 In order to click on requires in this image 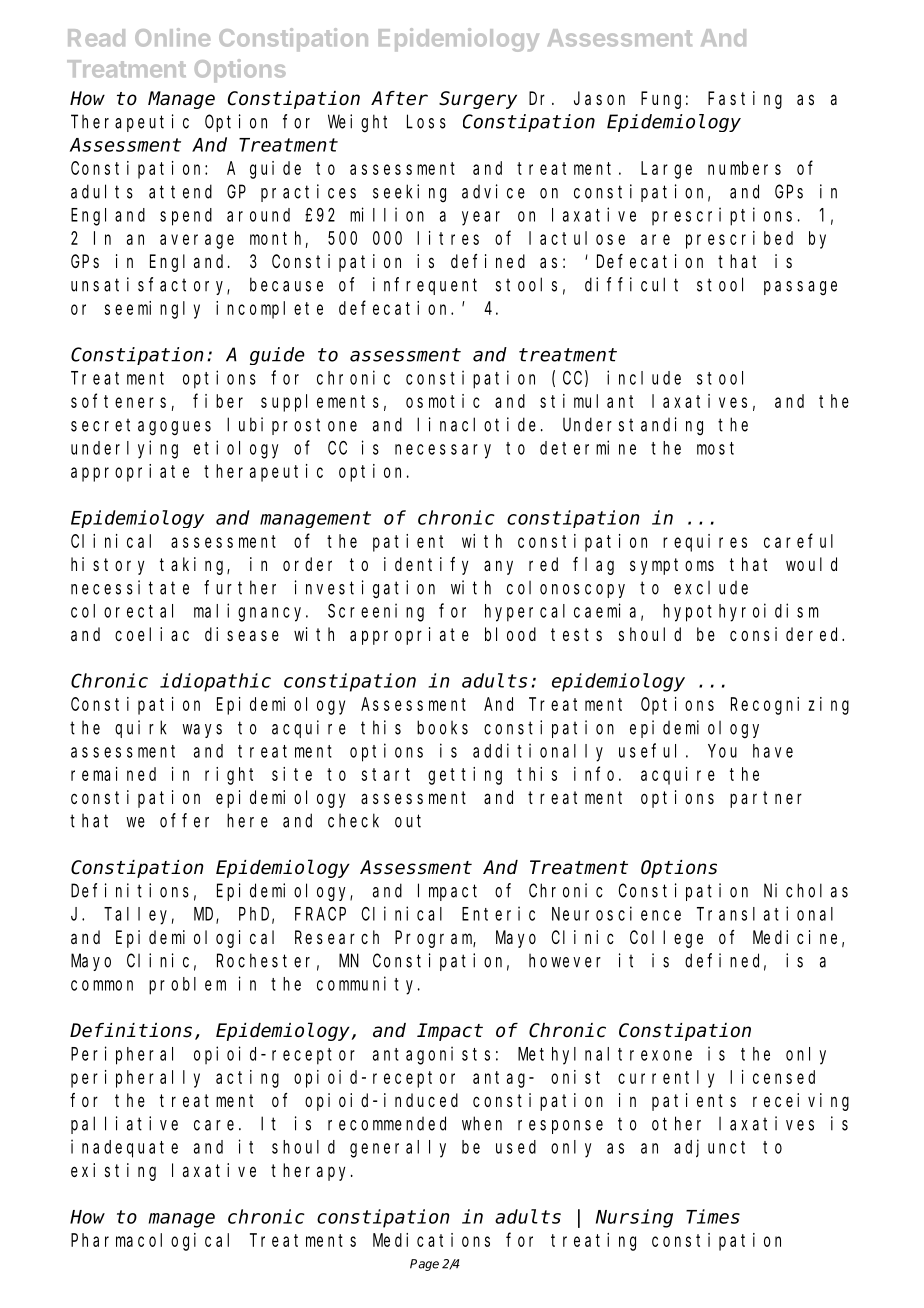, I will do `click(705, 543)`.
